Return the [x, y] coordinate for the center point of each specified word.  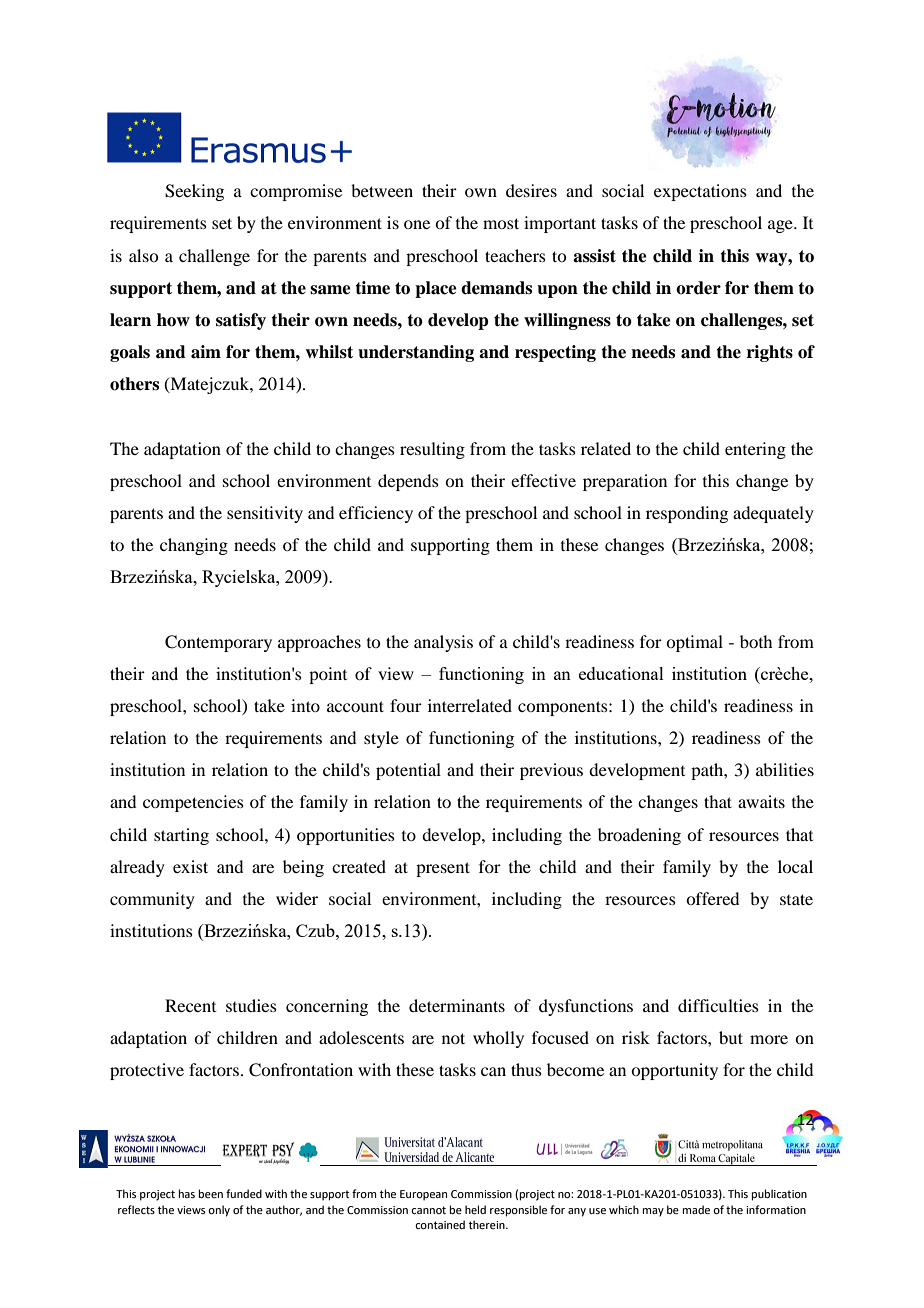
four [406, 705]
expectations [700, 192]
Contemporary [218, 643]
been [211, 1193]
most [501, 223]
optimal [694, 643]
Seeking [194, 192]
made [696, 1209]
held [475, 1209]
